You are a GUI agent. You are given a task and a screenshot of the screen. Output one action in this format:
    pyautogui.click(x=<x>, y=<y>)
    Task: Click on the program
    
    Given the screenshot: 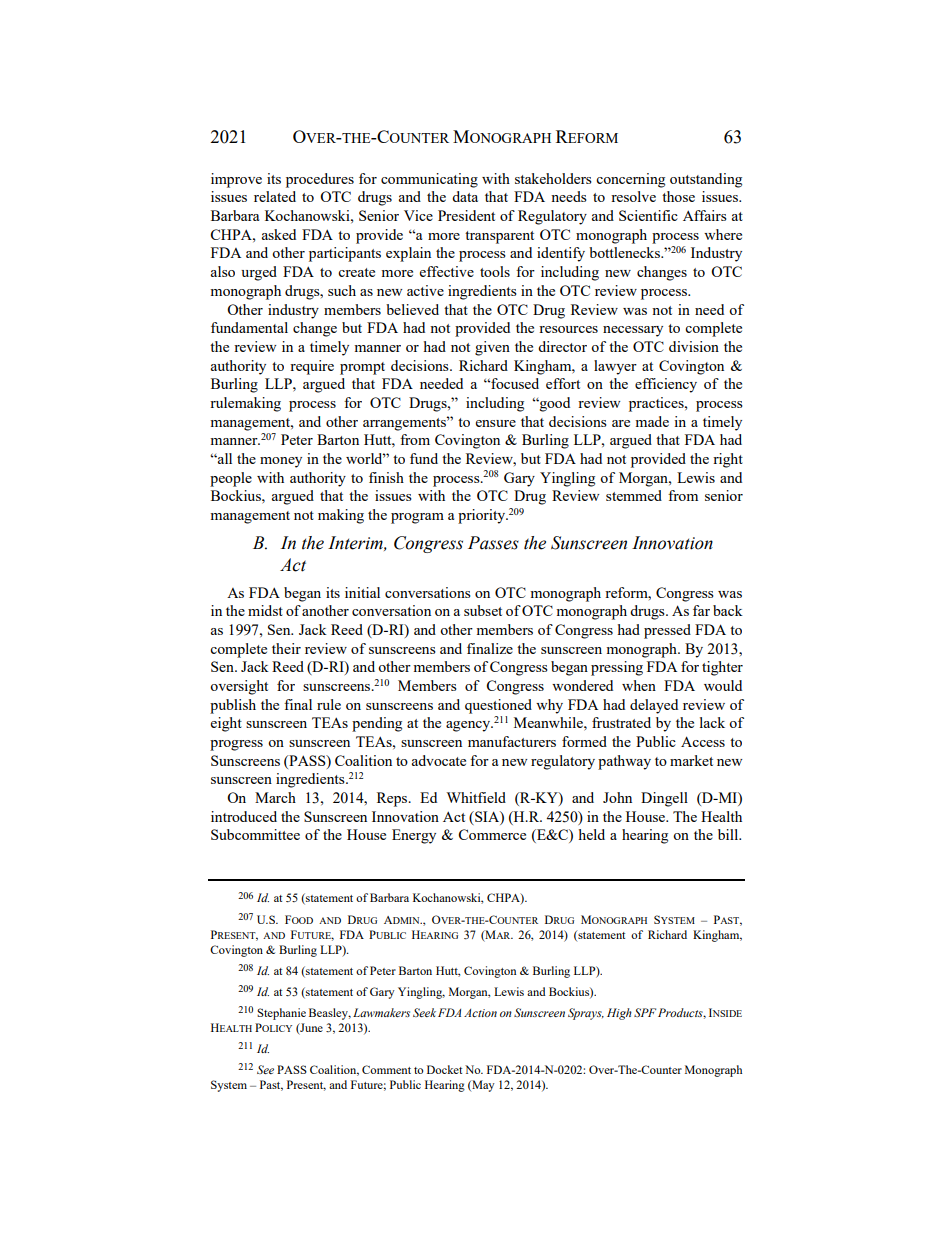 What is the action you would take?
    pyautogui.click(x=417, y=518)
